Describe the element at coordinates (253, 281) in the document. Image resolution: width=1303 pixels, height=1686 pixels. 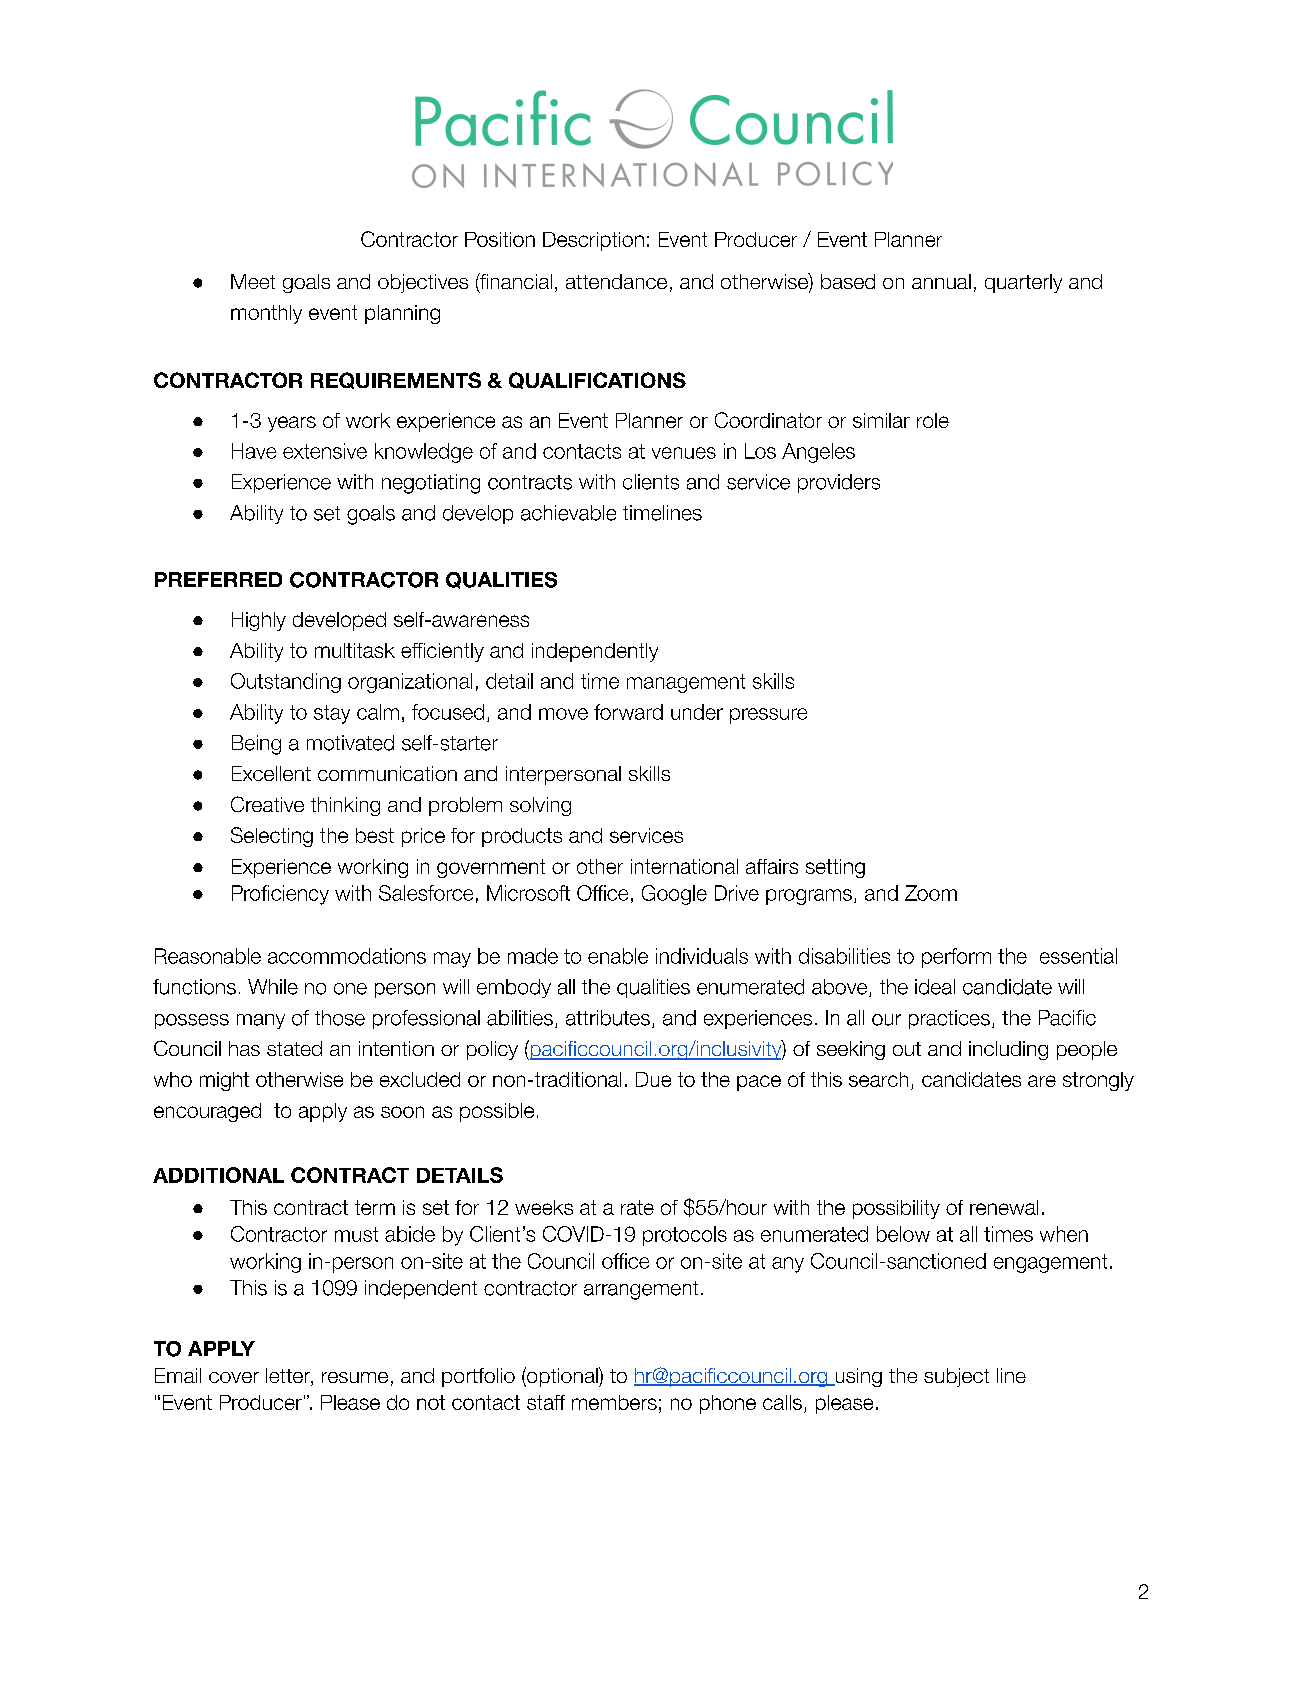
I see `Meet` at that location.
